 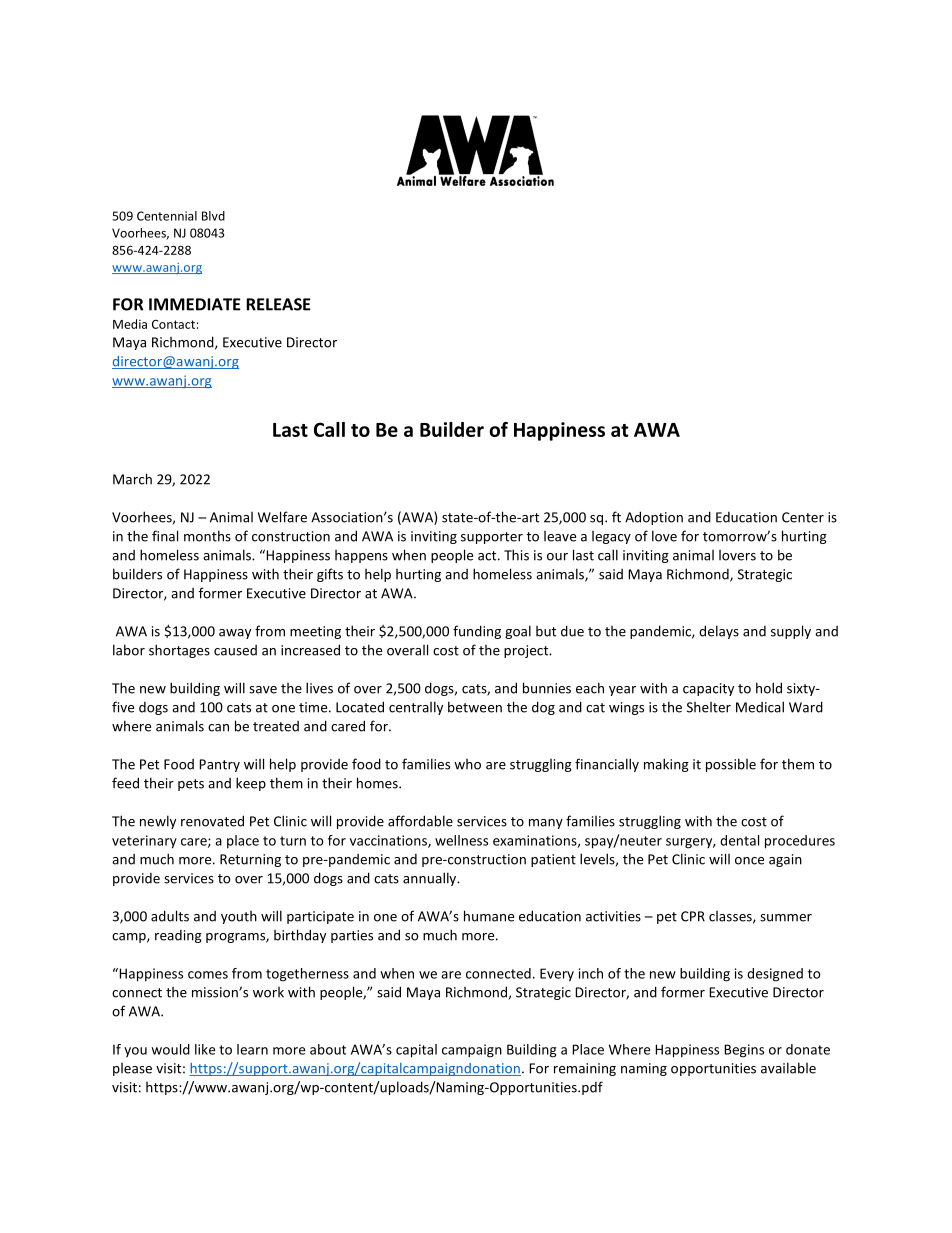 I want to click on delays, so click(x=719, y=632).
